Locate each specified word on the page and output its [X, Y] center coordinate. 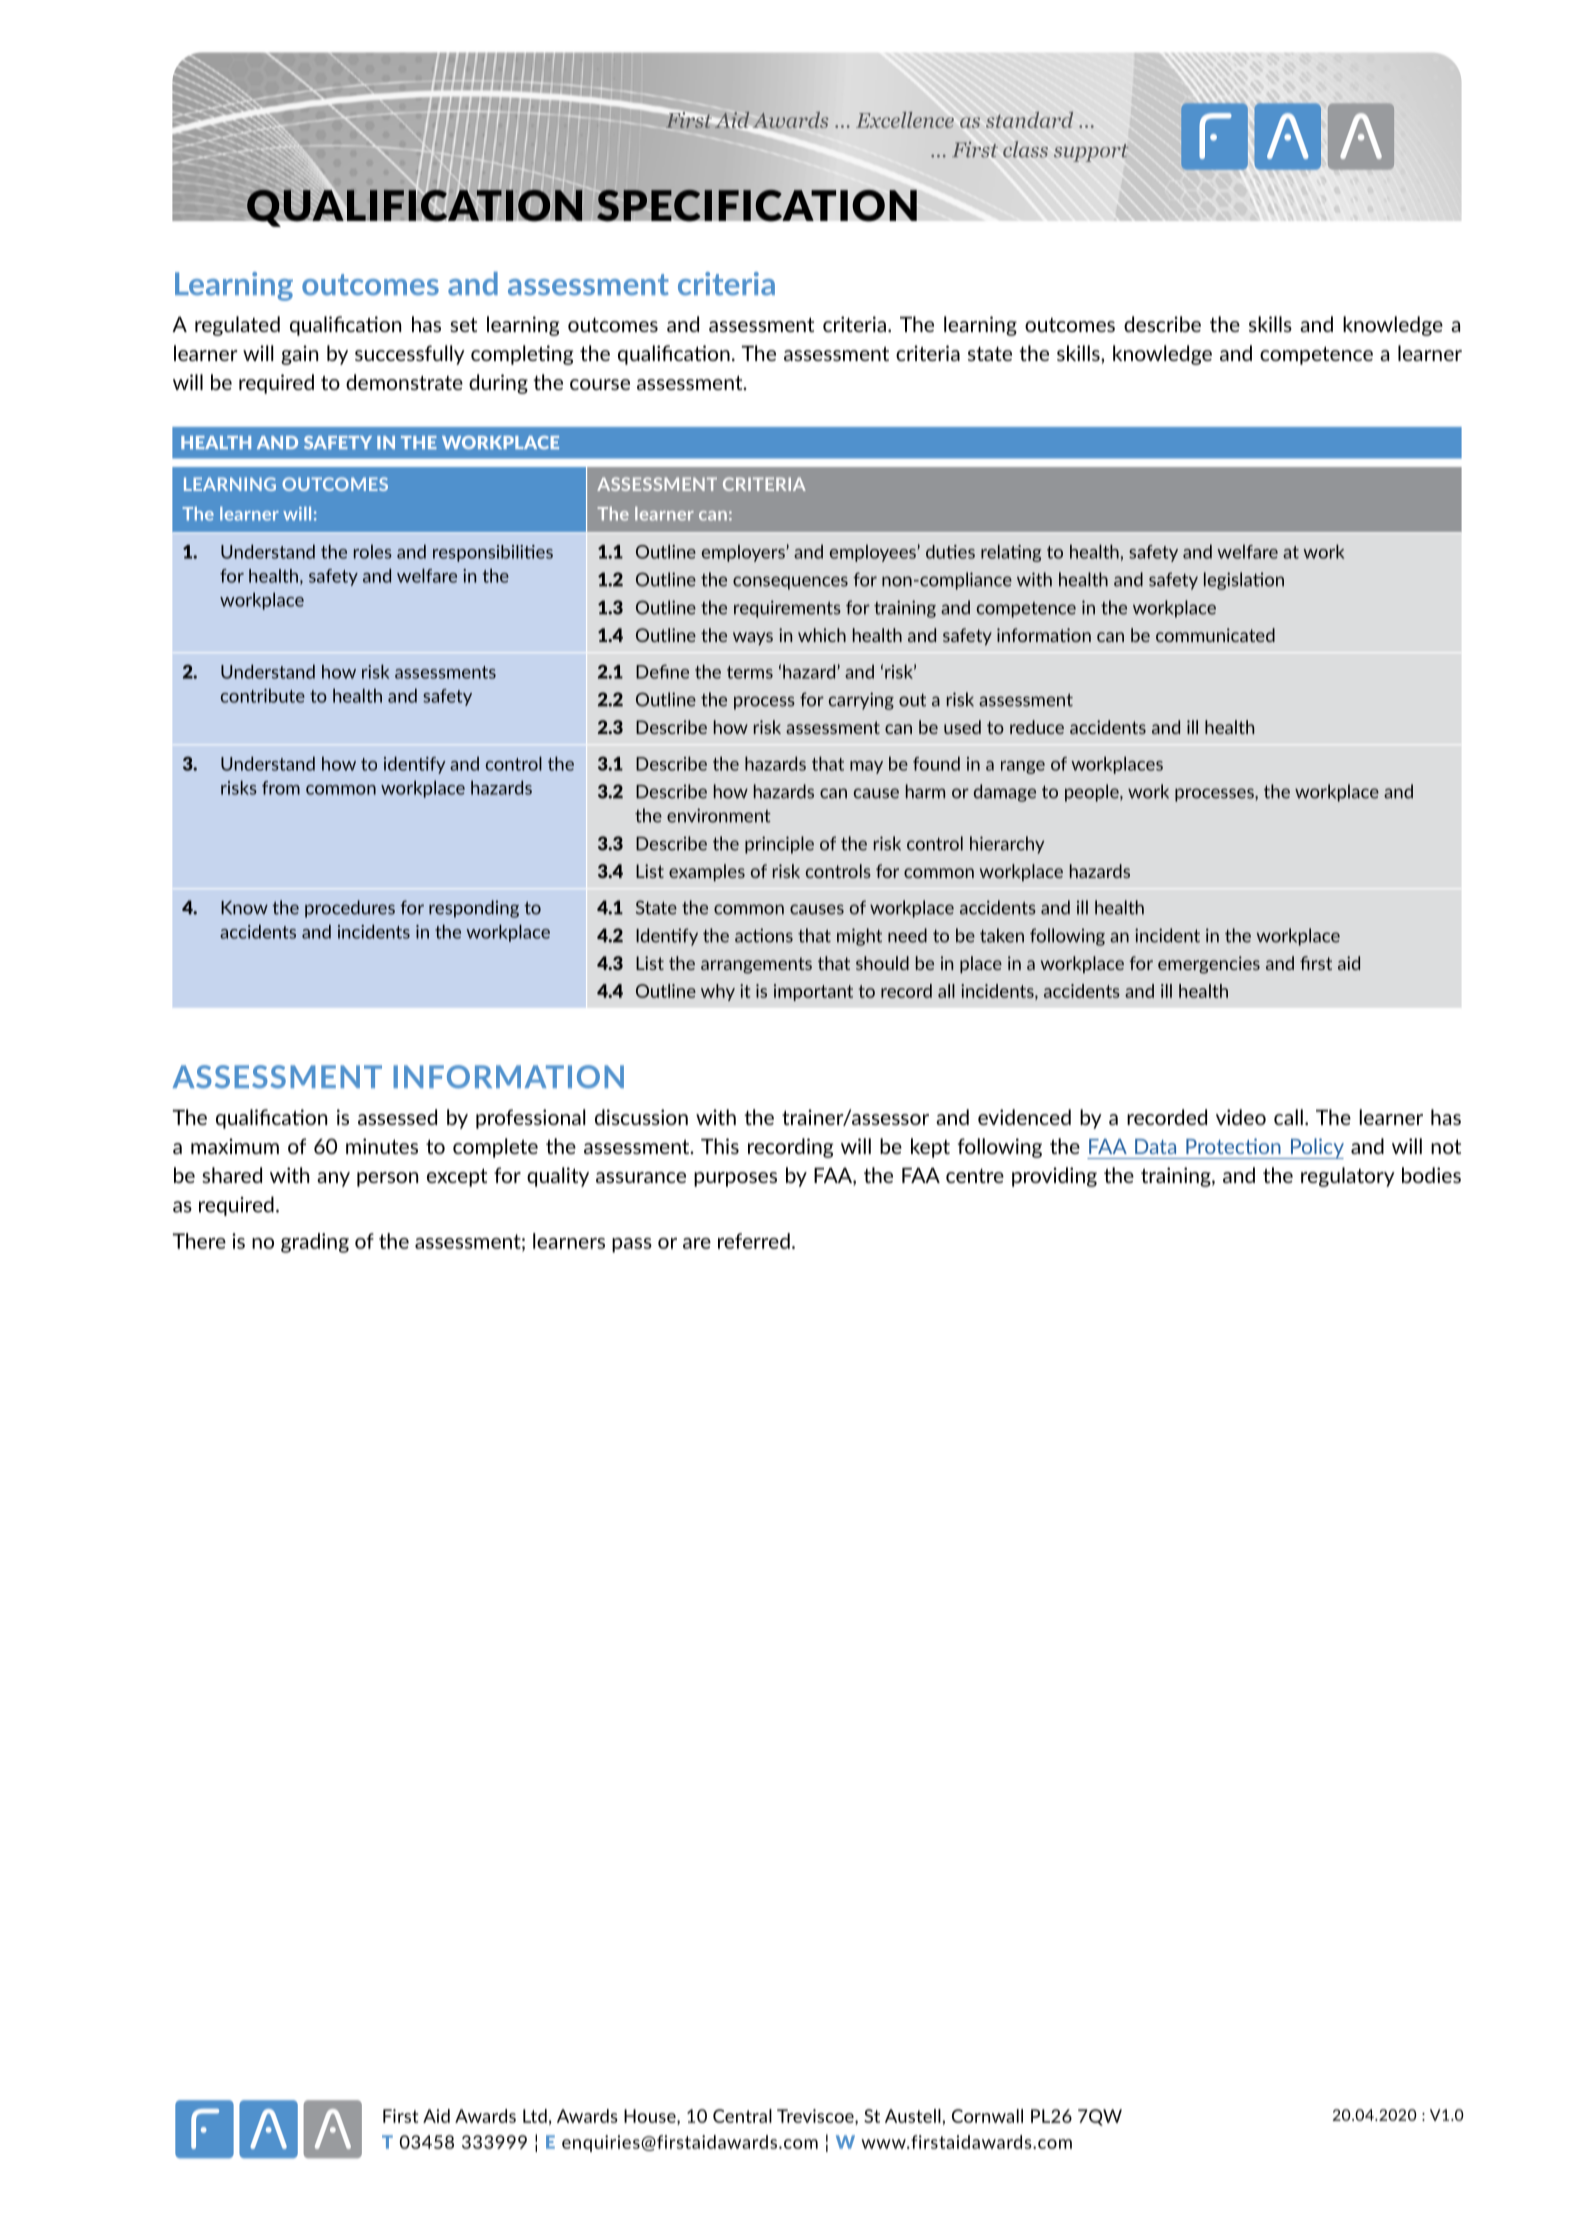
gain [299, 355]
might [859, 937]
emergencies [1209, 965]
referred [754, 1241]
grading [315, 1243]
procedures [350, 909]
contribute [263, 695]
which [822, 635]
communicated [1215, 635]
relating [1011, 553]
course [600, 384]
